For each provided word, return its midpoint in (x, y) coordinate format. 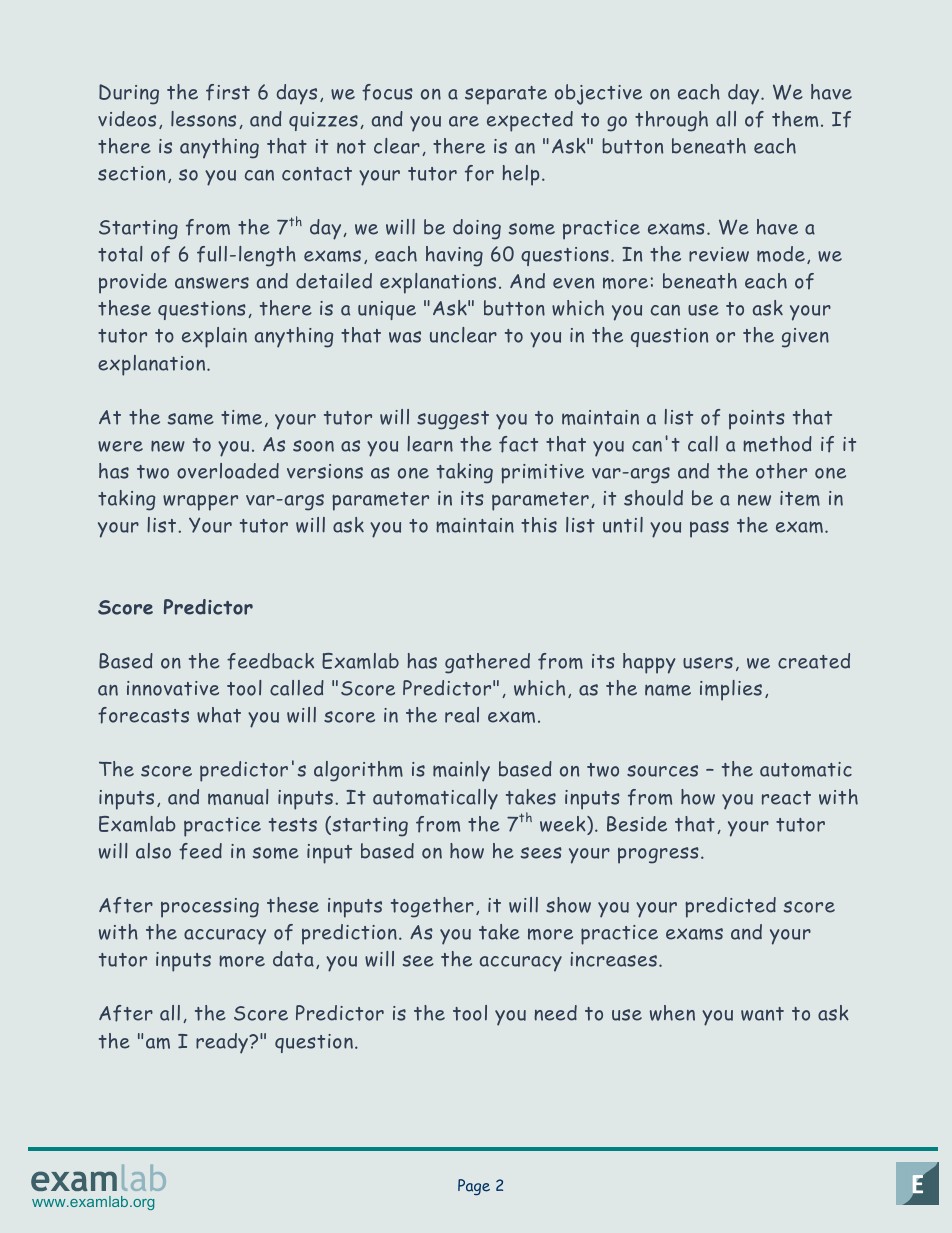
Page (474, 1187)
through (671, 121)
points (757, 420)
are (464, 121)
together (432, 907)
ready (223, 1043)
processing (210, 908)
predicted (730, 907)
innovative (173, 688)
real (462, 715)
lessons (203, 119)
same (190, 419)
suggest (453, 420)
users (708, 663)
